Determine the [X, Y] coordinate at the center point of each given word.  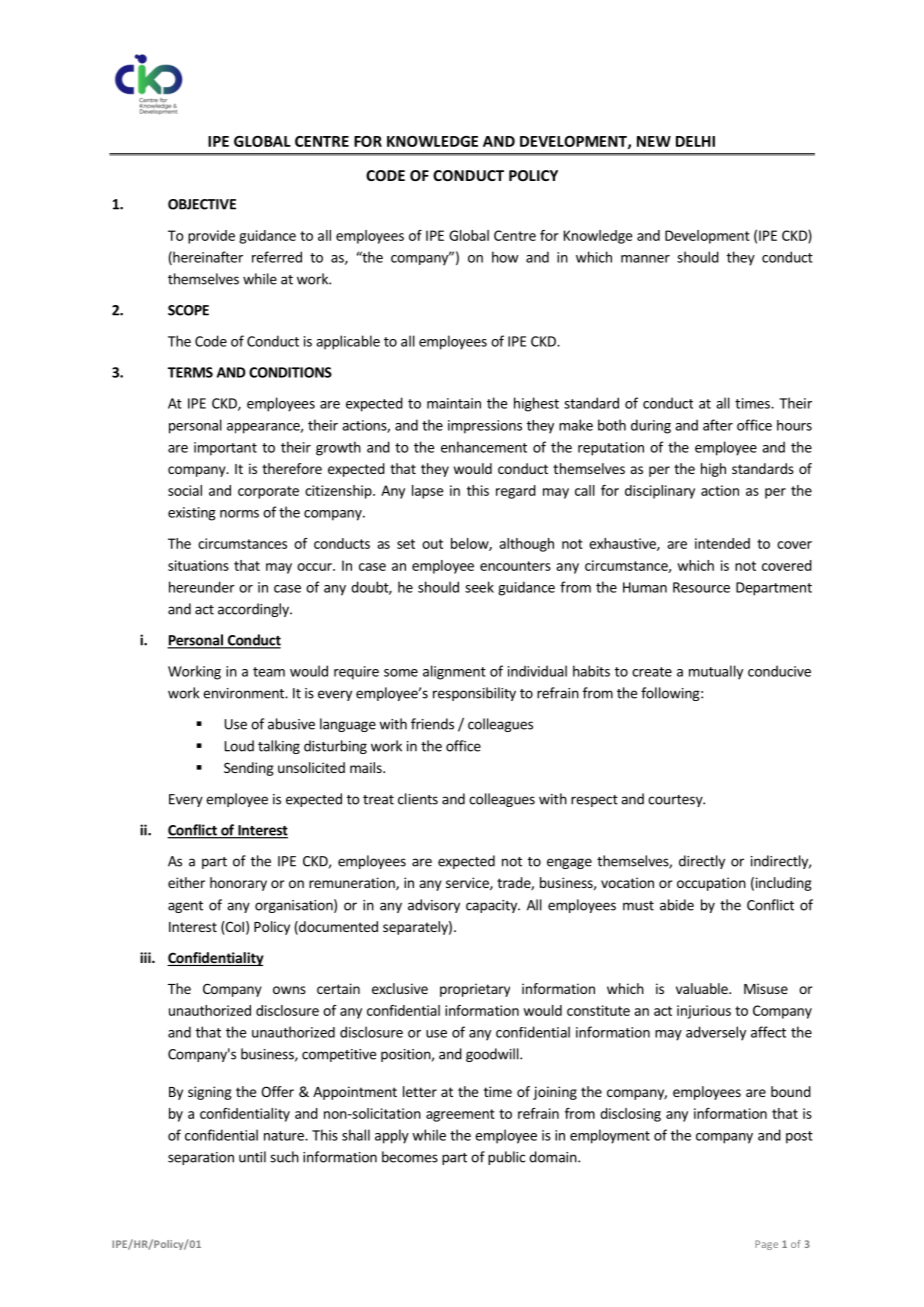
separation [201, 1158]
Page [766, 1245]
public [506, 1158]
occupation [711, 884]
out [432, 544]
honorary [238, 884]
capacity [492, 906]
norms [239, 514]
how [505, 257]
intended [722, 543]
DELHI [695, 141]
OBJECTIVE [202, 204]
